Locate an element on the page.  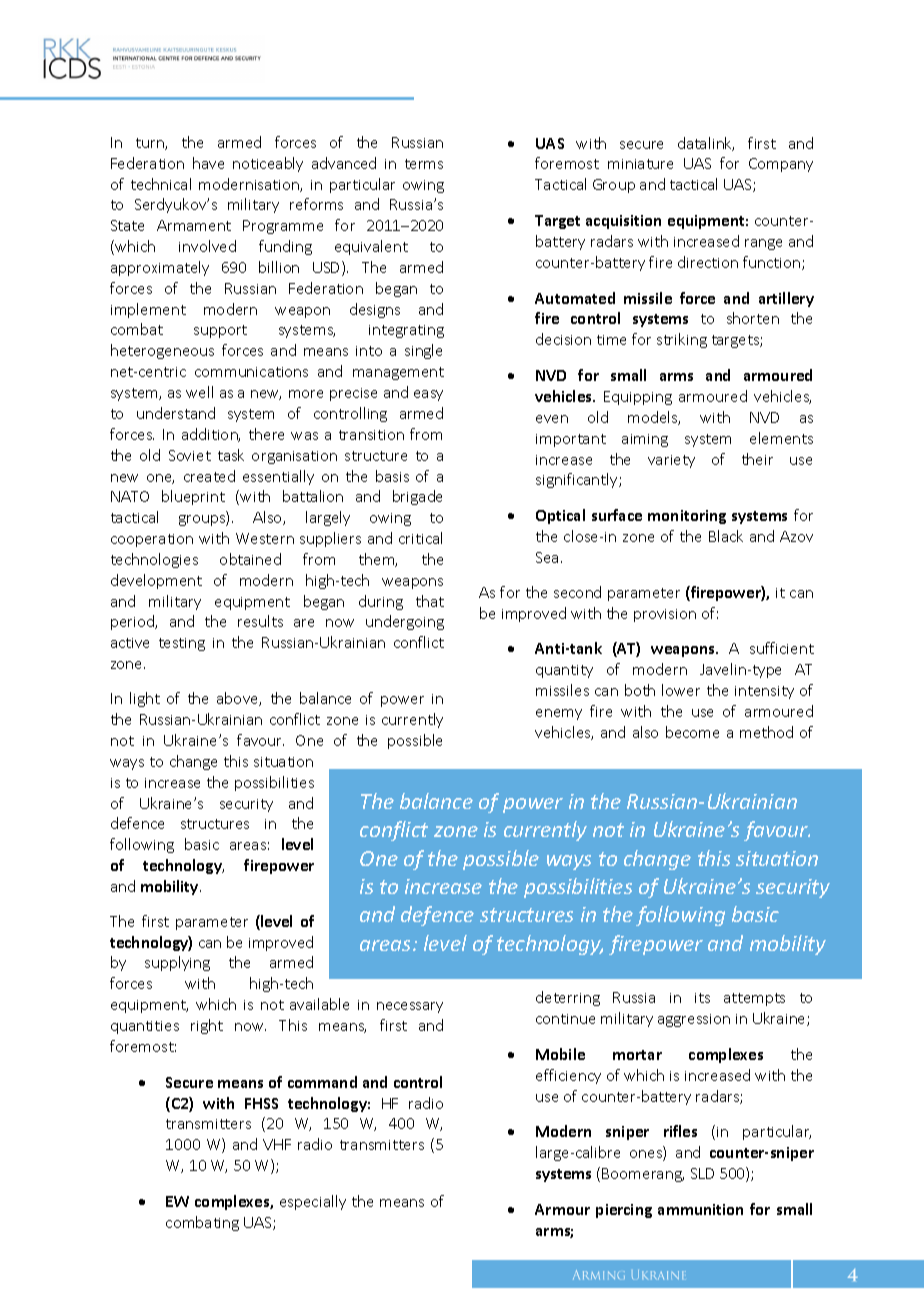
easy is located at coordinates (428, 395).
